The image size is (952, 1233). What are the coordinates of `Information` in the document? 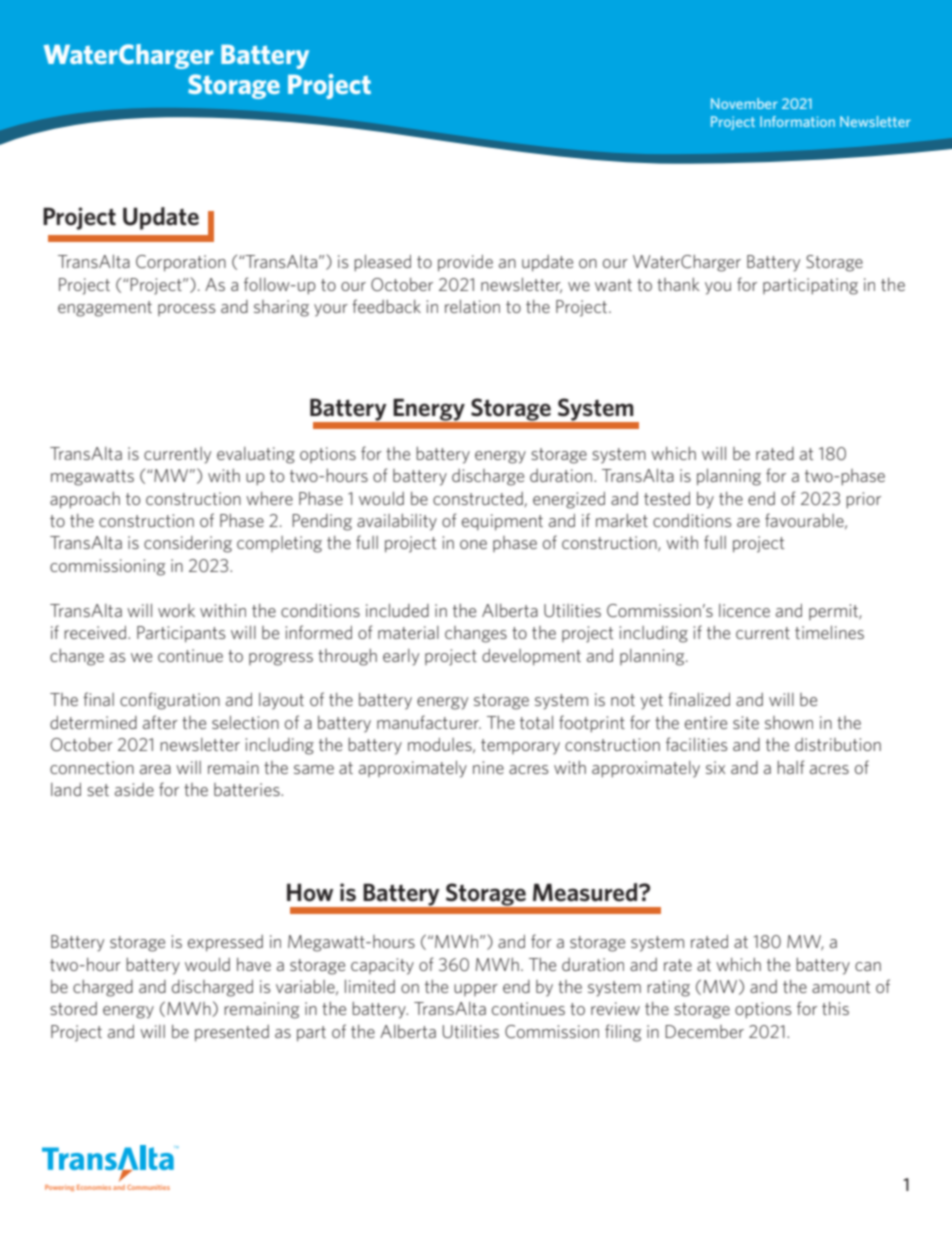 It's located at (797, 121).
